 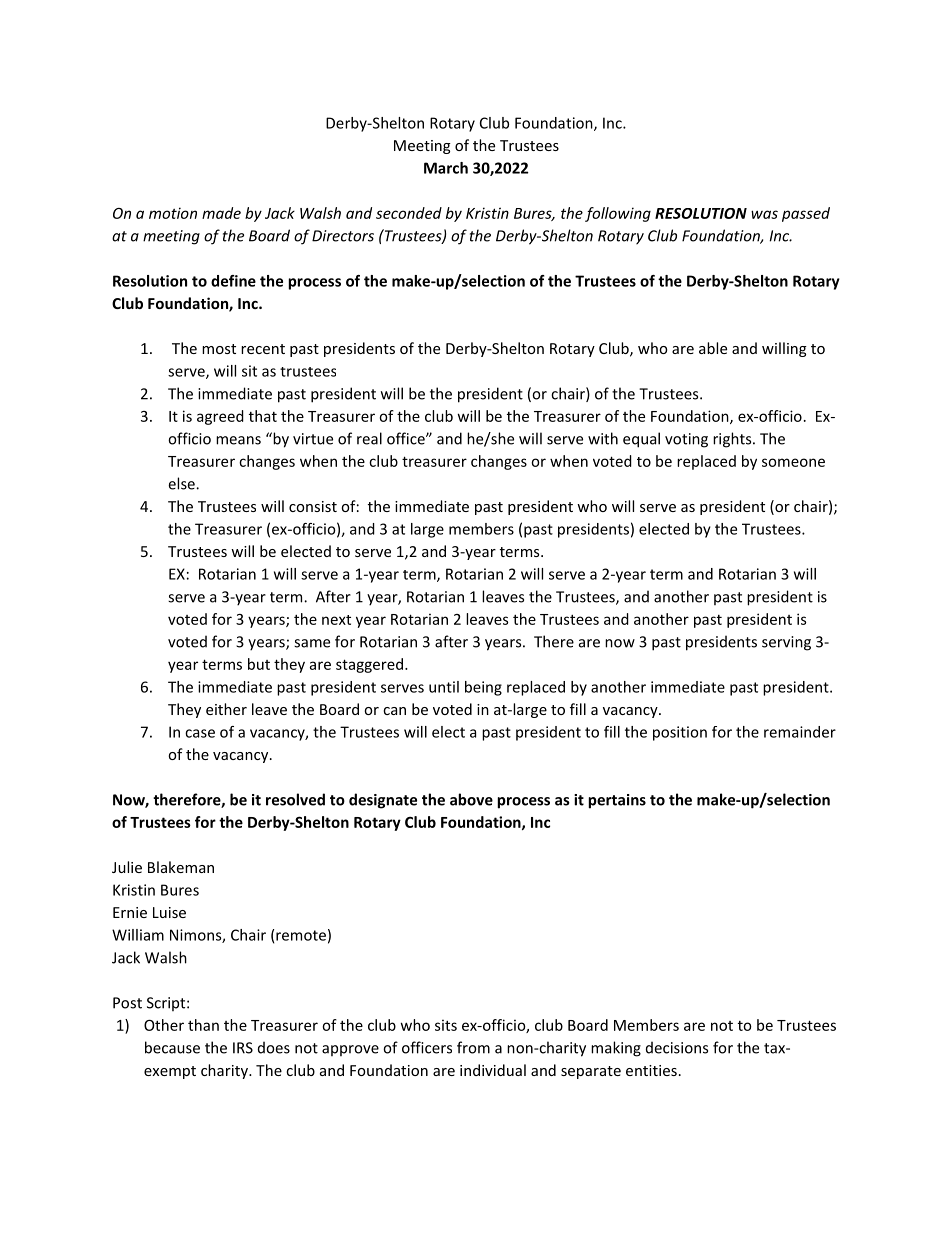 I want to click on pertains, so click(x=617, y=801).
